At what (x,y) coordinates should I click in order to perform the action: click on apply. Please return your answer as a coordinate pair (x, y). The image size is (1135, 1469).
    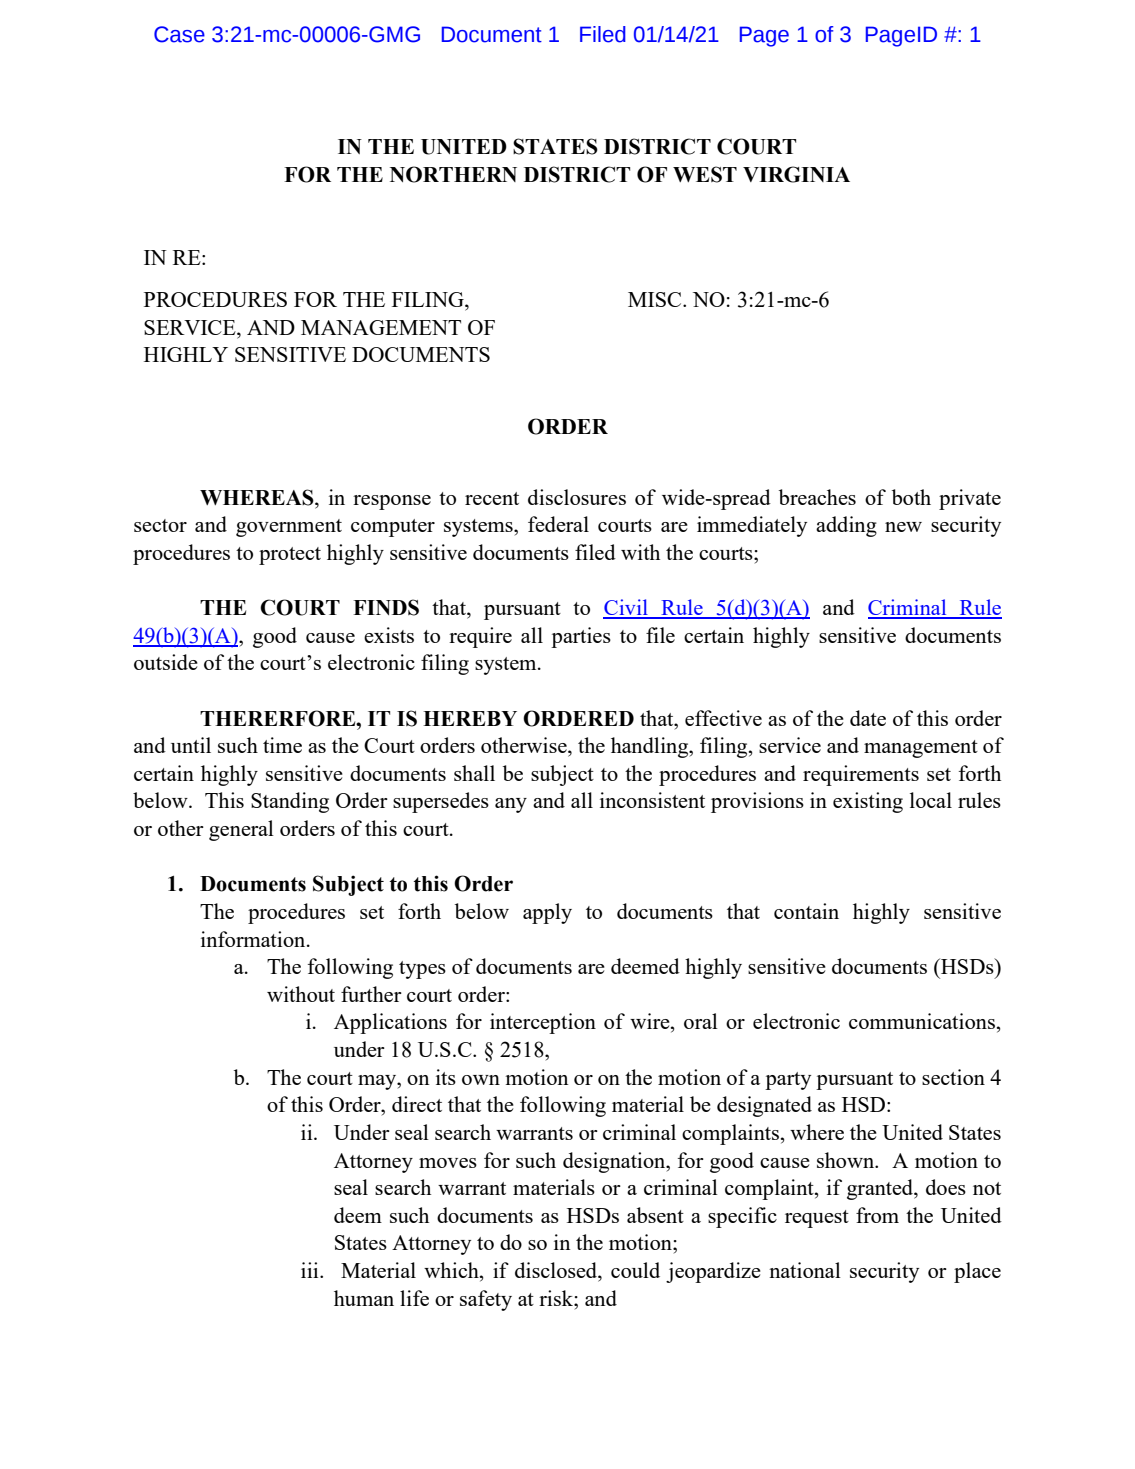
    Looking at the image, I should click on (547, 913).
